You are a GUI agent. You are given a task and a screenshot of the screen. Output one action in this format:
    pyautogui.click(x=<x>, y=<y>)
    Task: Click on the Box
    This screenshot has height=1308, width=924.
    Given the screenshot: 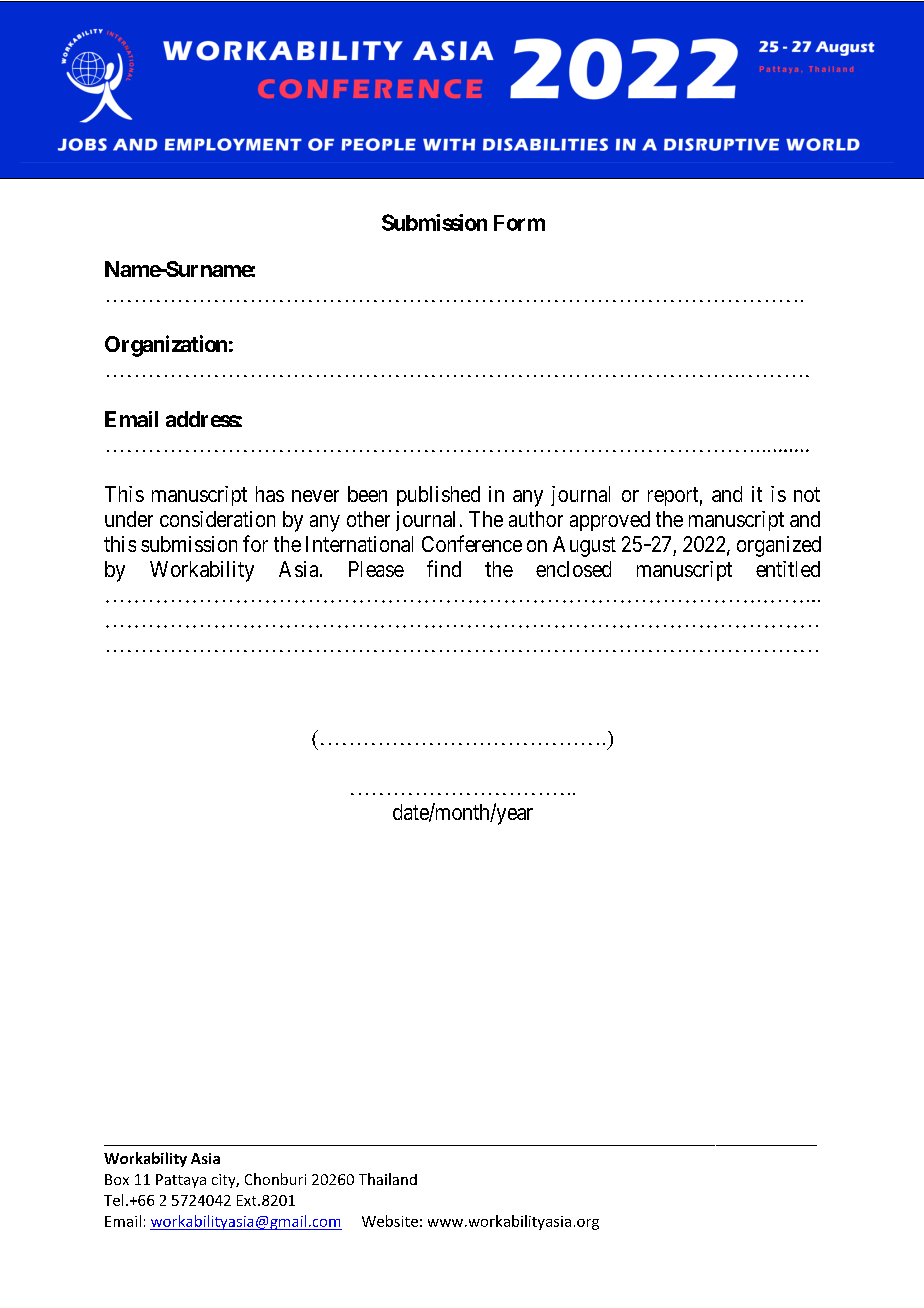 What is the action you would take?
    pyautogui.click(x=117, y=1179)
